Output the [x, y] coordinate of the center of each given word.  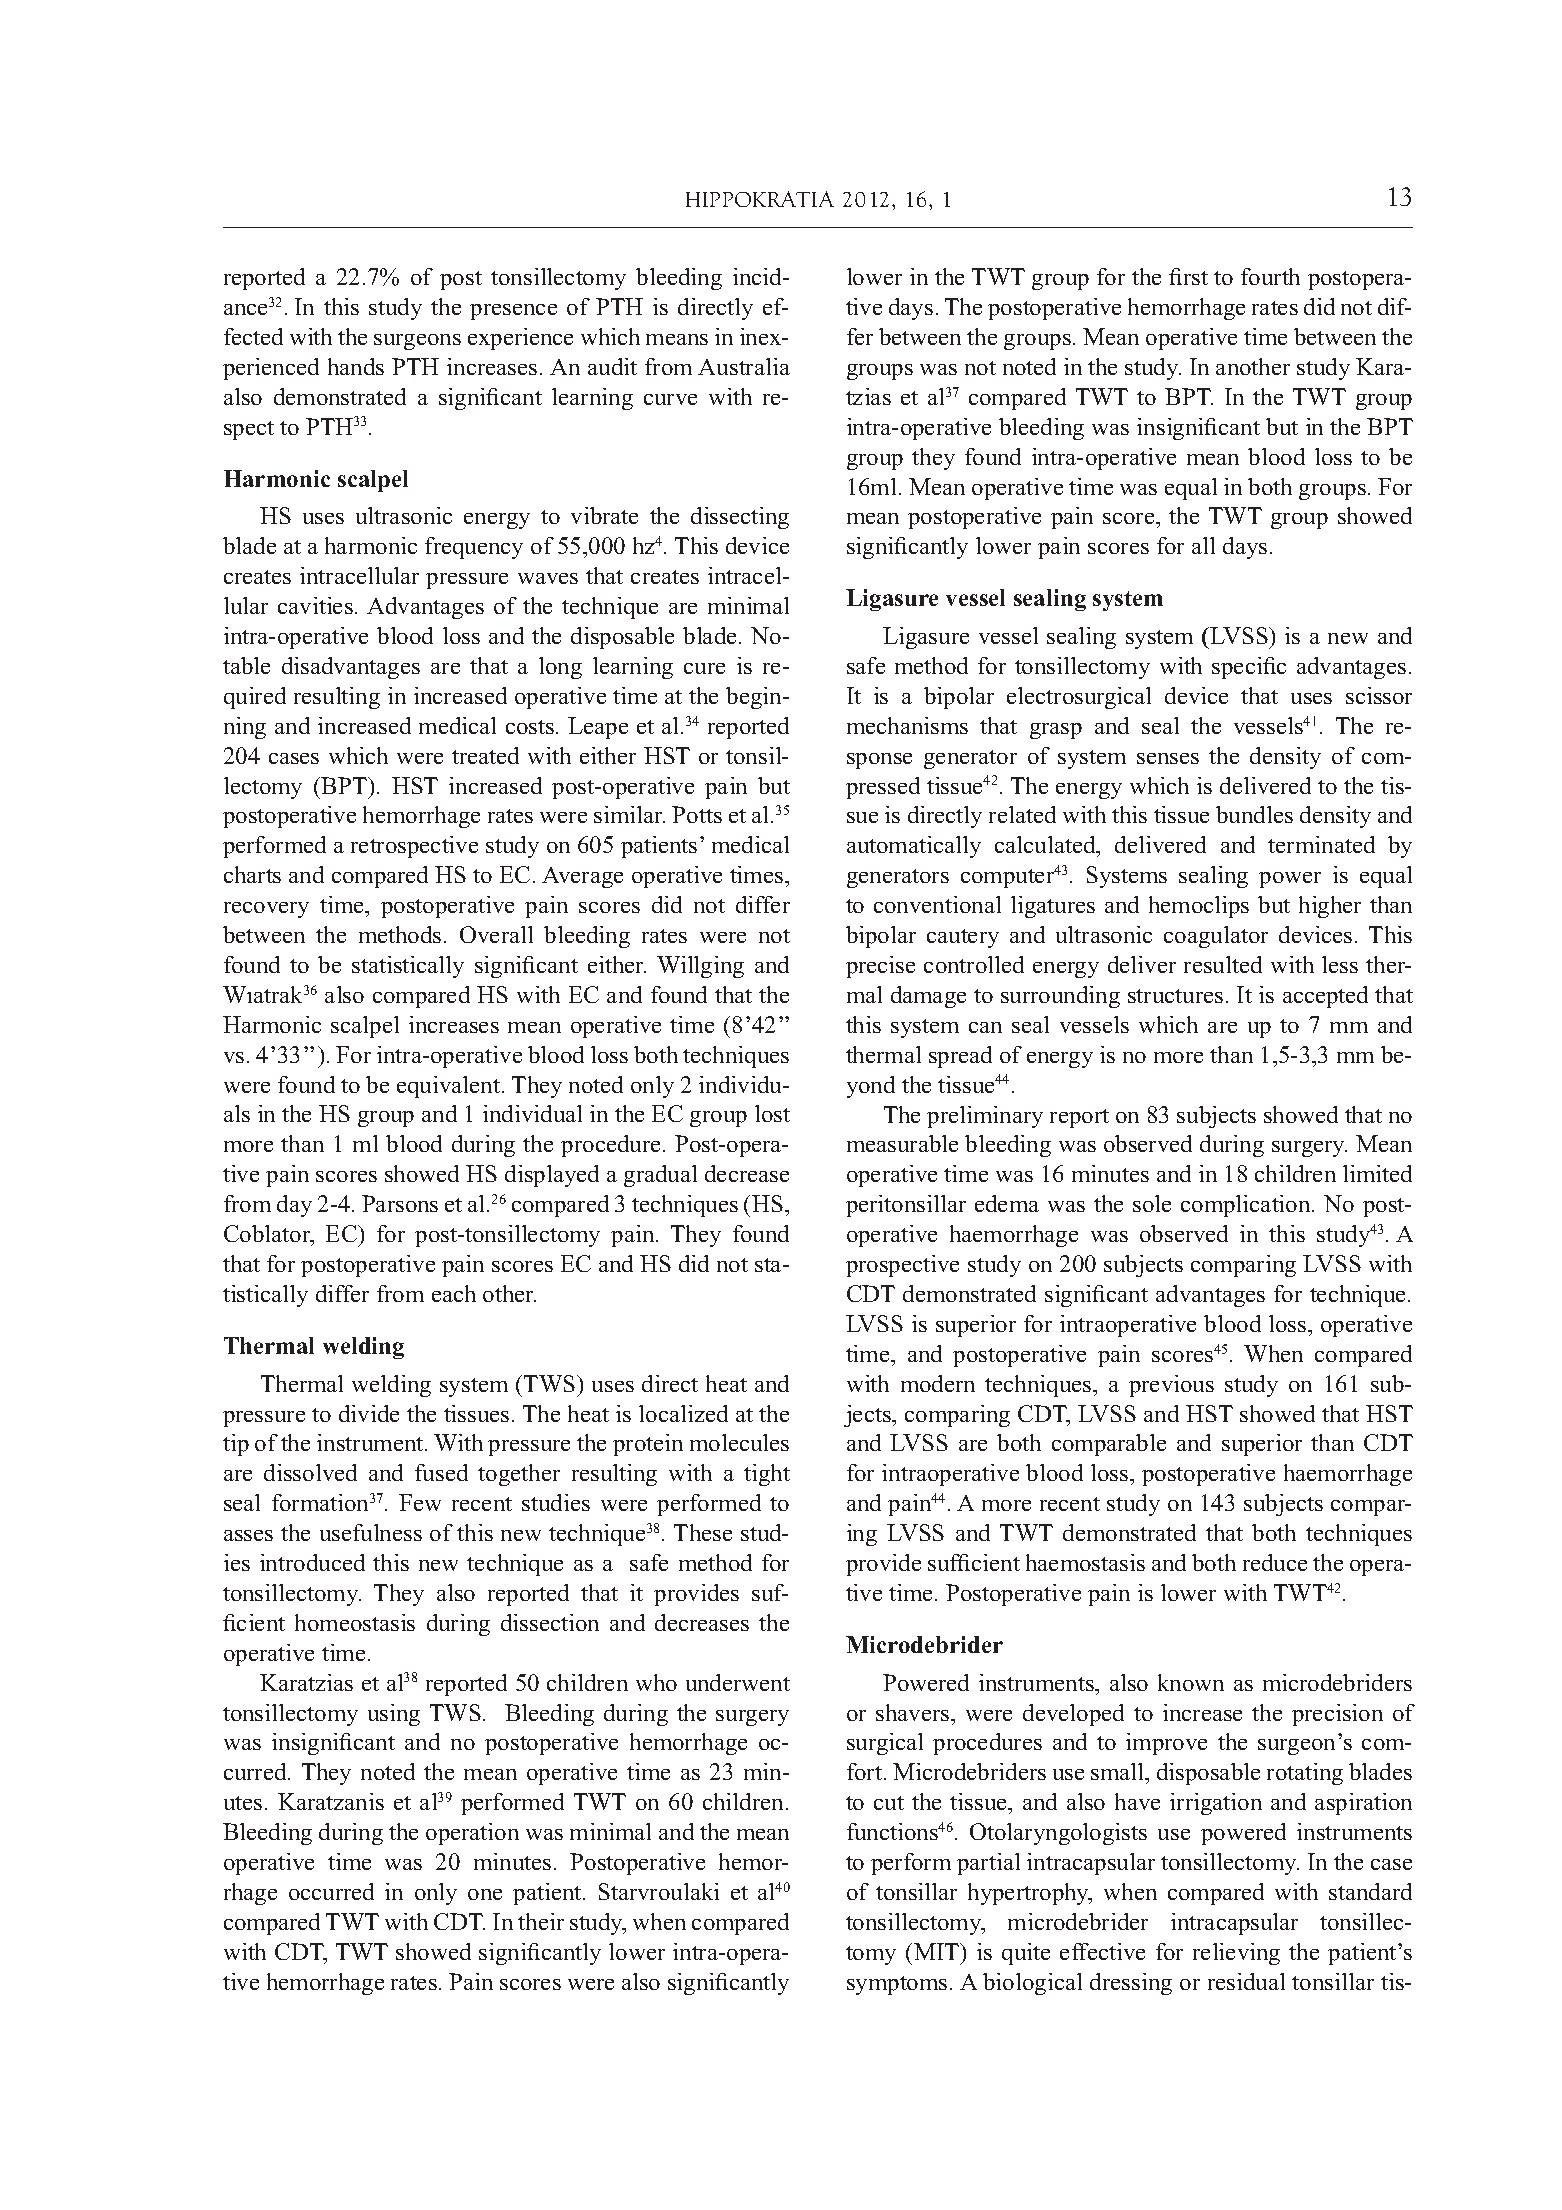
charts [252, 874]
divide [369, 1413]
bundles [1254, 814]
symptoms [897, 1985]
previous [1171, 1386]
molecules [739, 1442]
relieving [1236, 1954]
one [485, 1894]
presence [513, 312]
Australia [744, 366]
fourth [1270, 276]
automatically [914, 847]
